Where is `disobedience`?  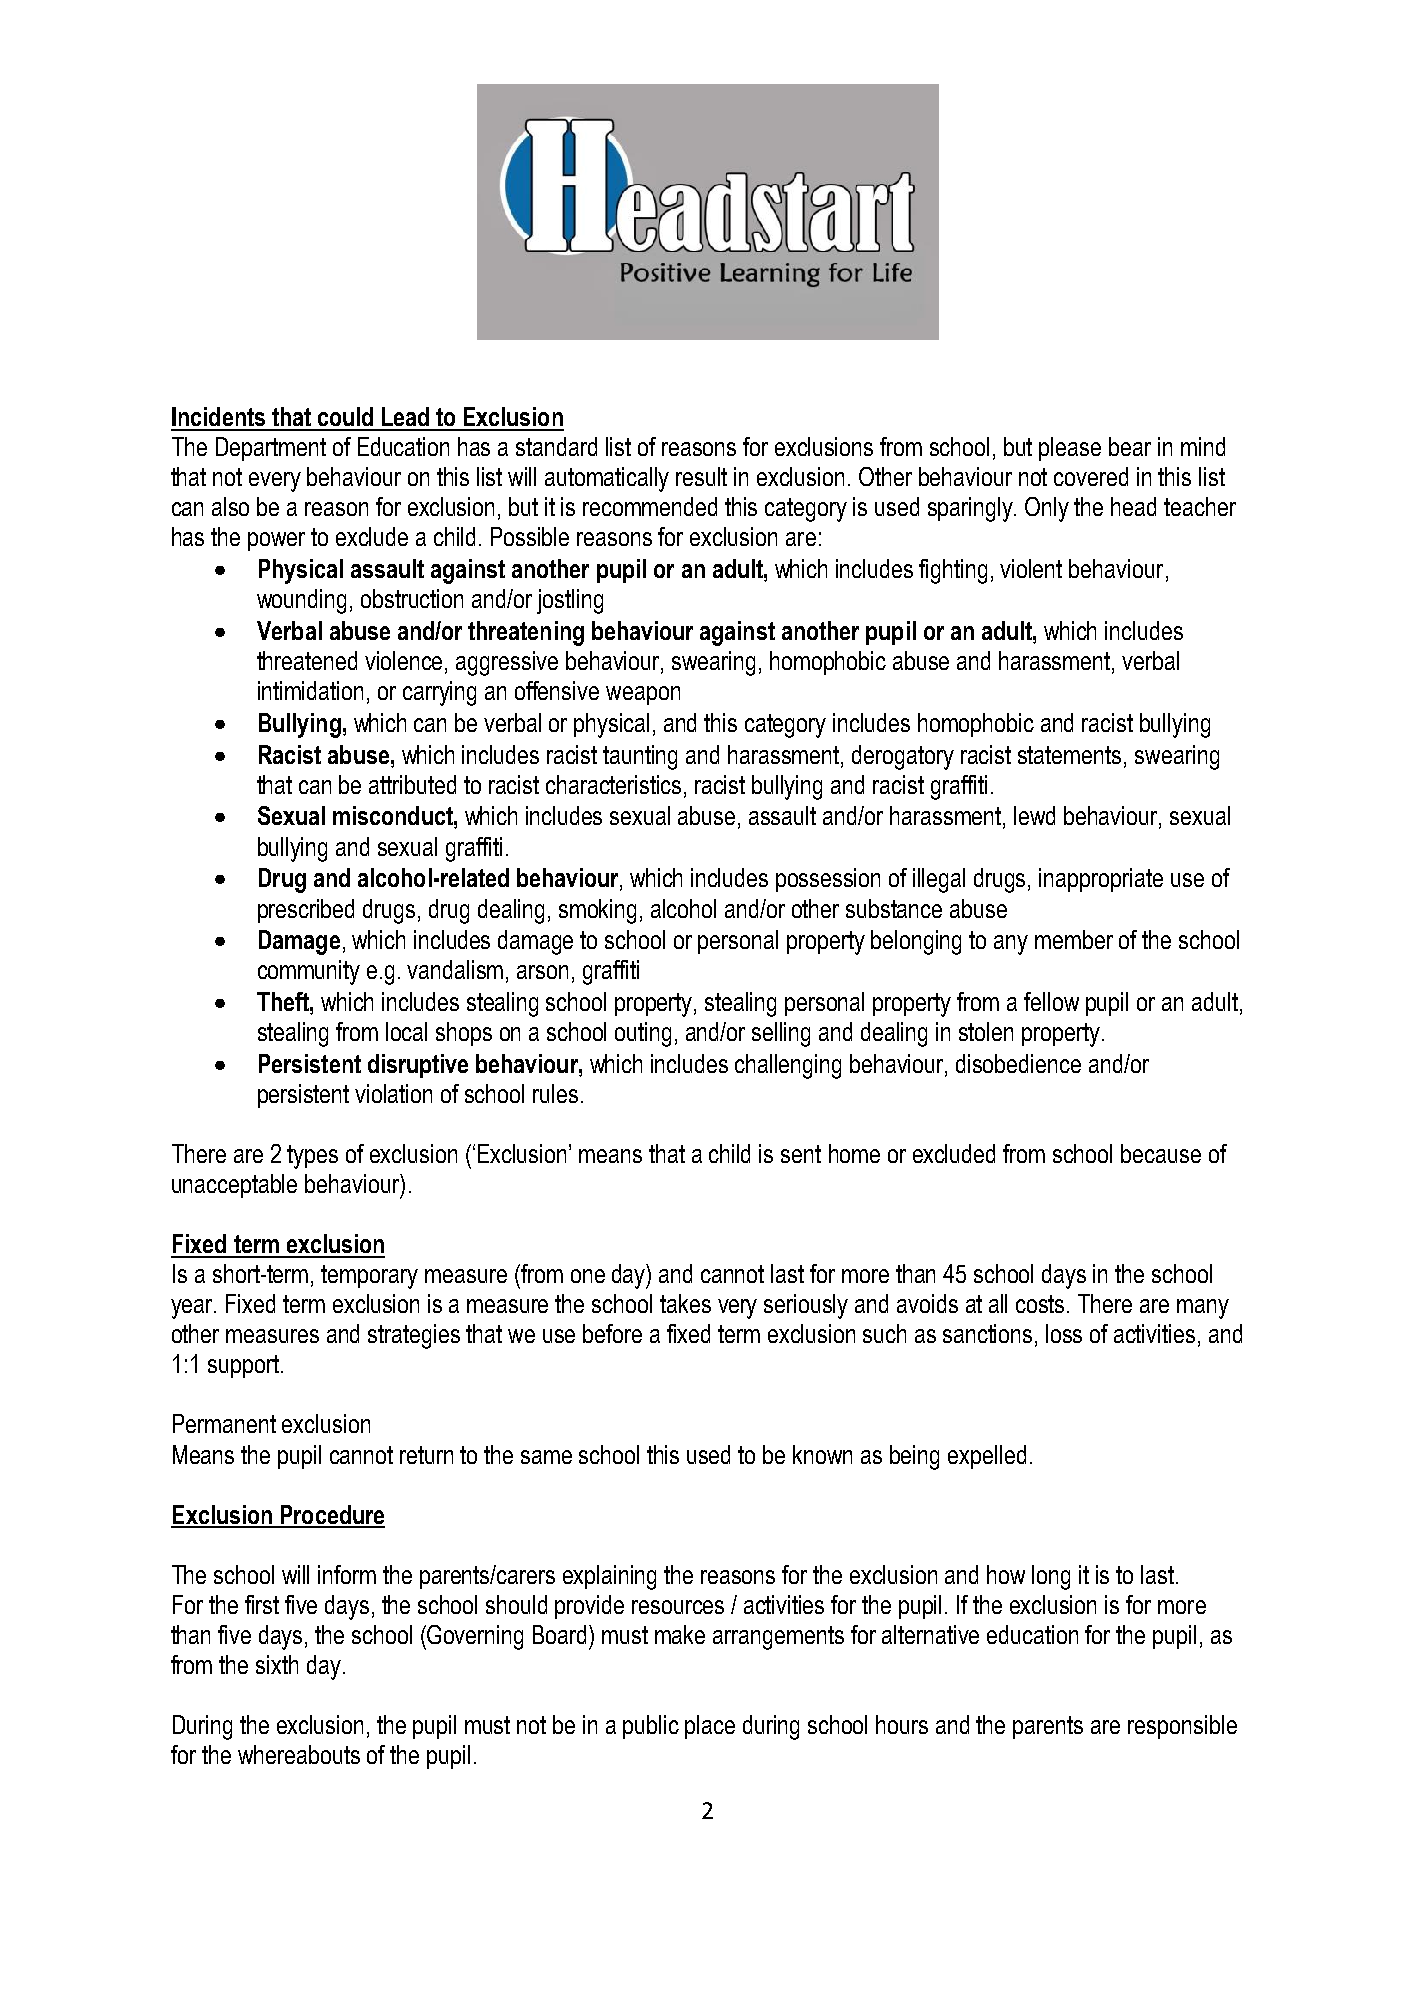
disobedience is located at coordinates (1018, 1063).
